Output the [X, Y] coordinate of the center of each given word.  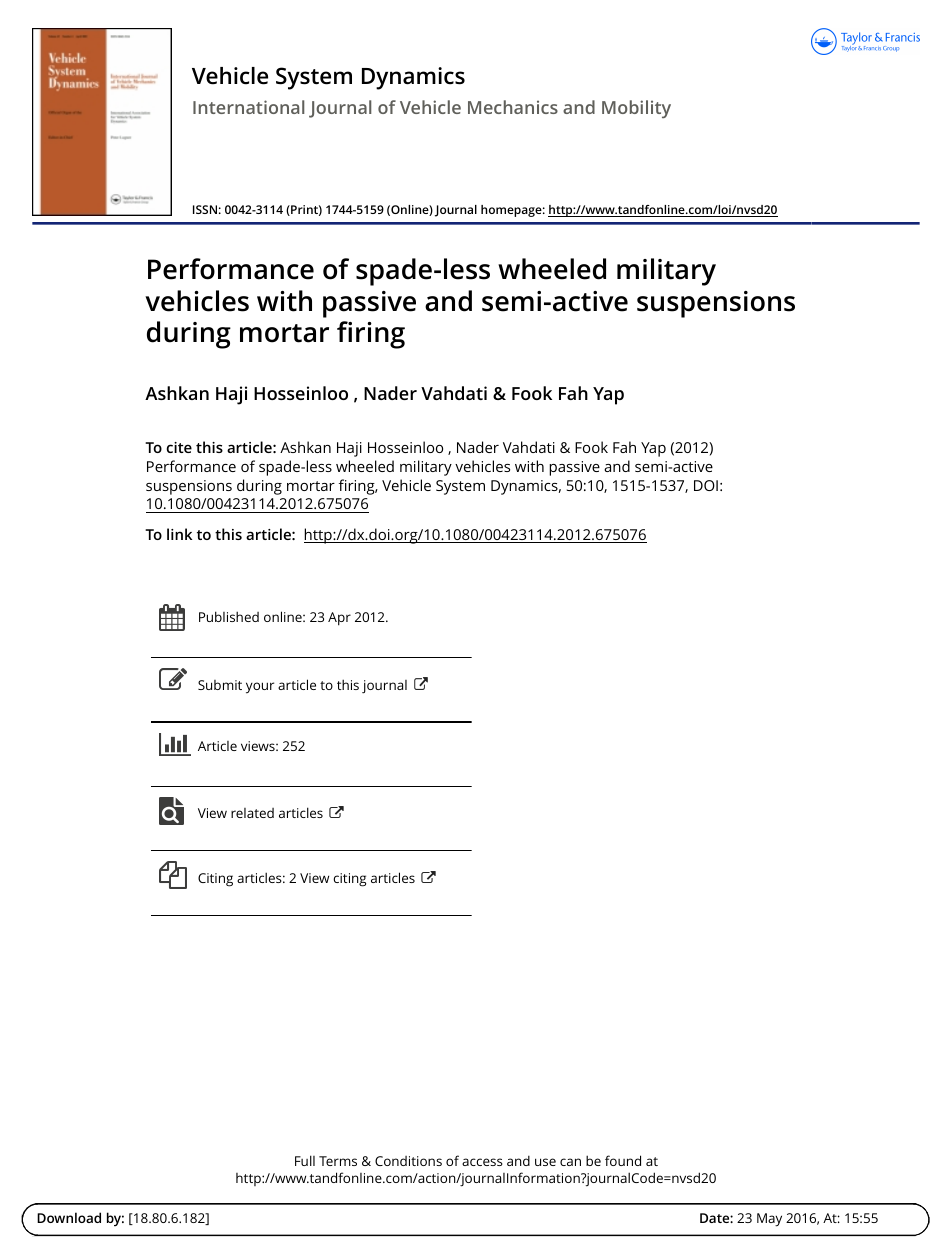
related [252, 813]
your [260, 688]
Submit [220, 685]
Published [229, 616]
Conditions [408, 1161]
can [570, 1162]
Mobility [636, 109]
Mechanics [513, 107]
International [248, 107]
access [482, 1162]
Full [305, 1160]
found [623, 1160]
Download [69, 1217]
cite [179, 447]
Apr [339, 619]
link [179, 534]
